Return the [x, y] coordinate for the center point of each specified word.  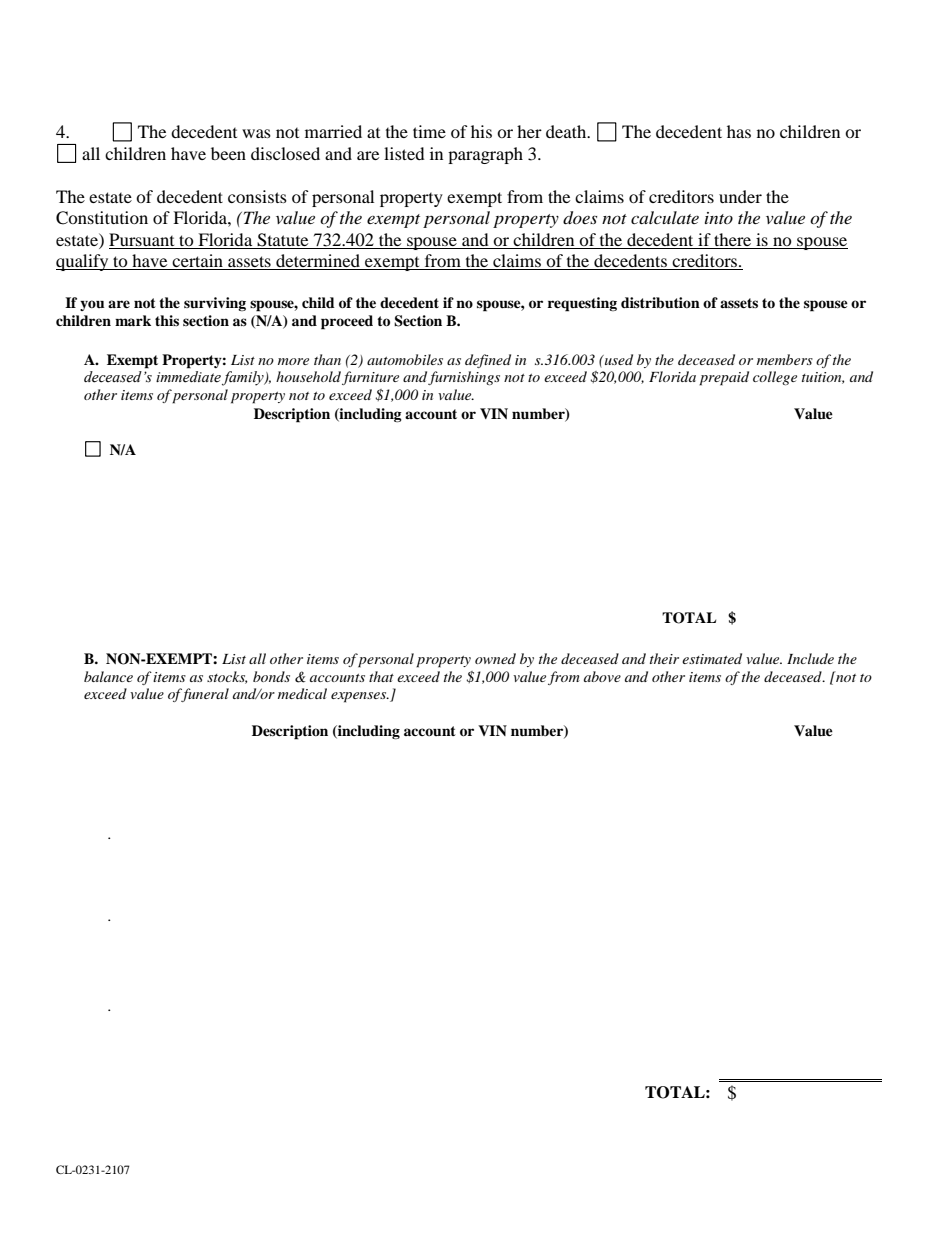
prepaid [724, 378]
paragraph [485, 155]
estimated [712, 658]
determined [318, 262]
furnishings [464, 378]
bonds [271, 676]
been [228, 153]
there [732, 239]
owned [495, 658]
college [775, 378]
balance [108, 676]
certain [198, 262]
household [308, 376]
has [739, 131]
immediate [189, 378]
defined [488, 361]
